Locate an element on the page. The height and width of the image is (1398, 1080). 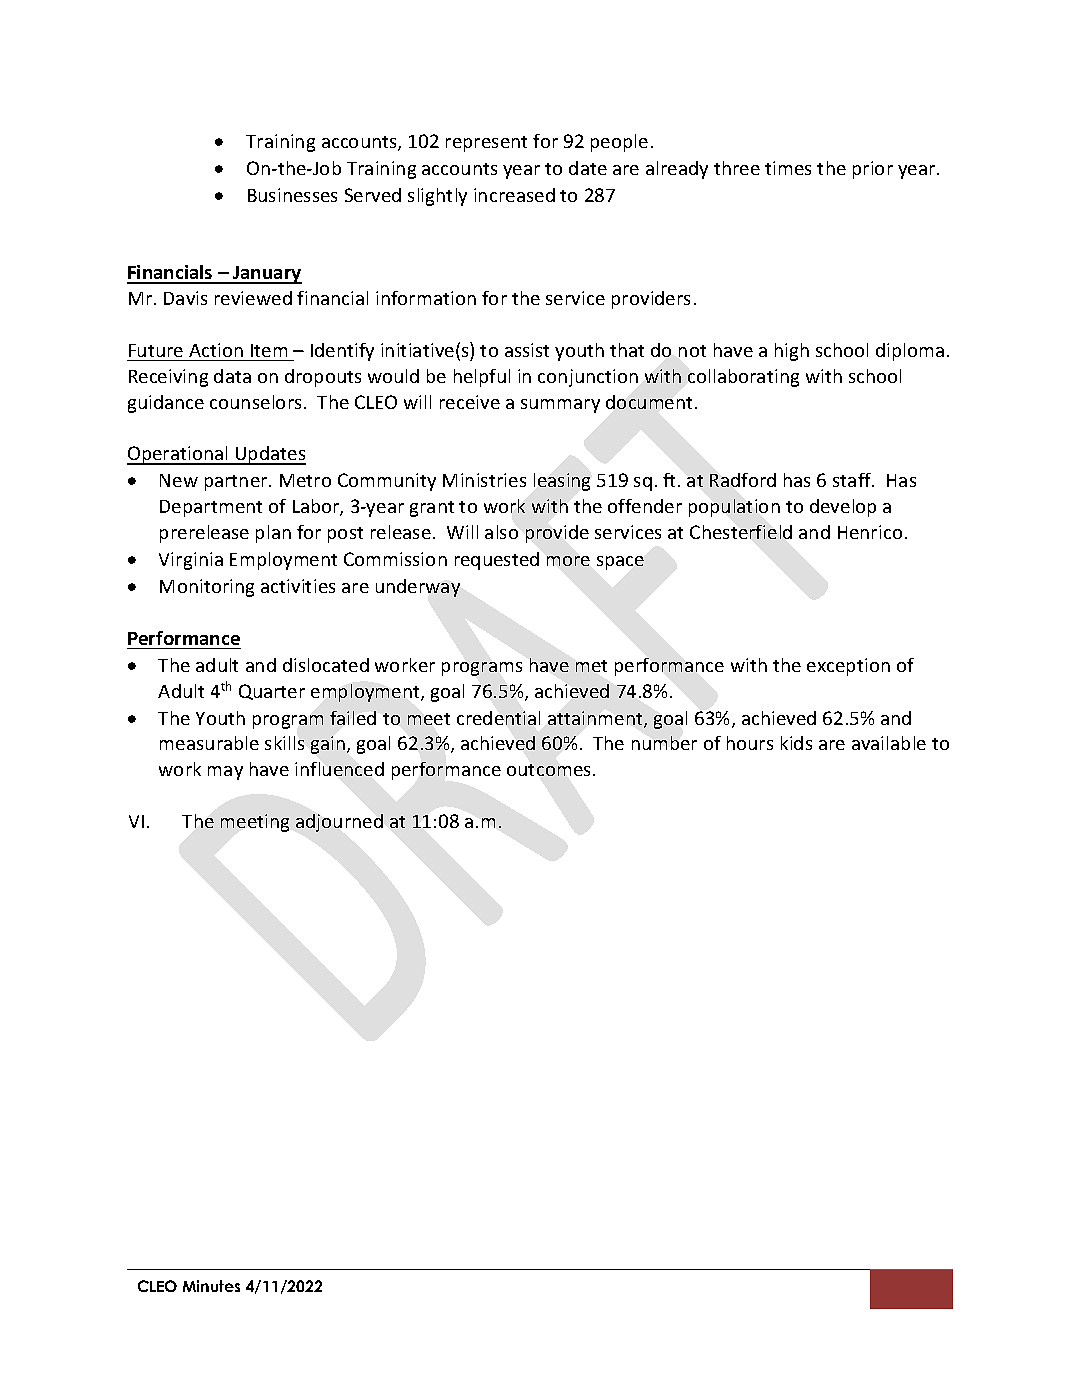
times is located at coordinates (788, 168).
